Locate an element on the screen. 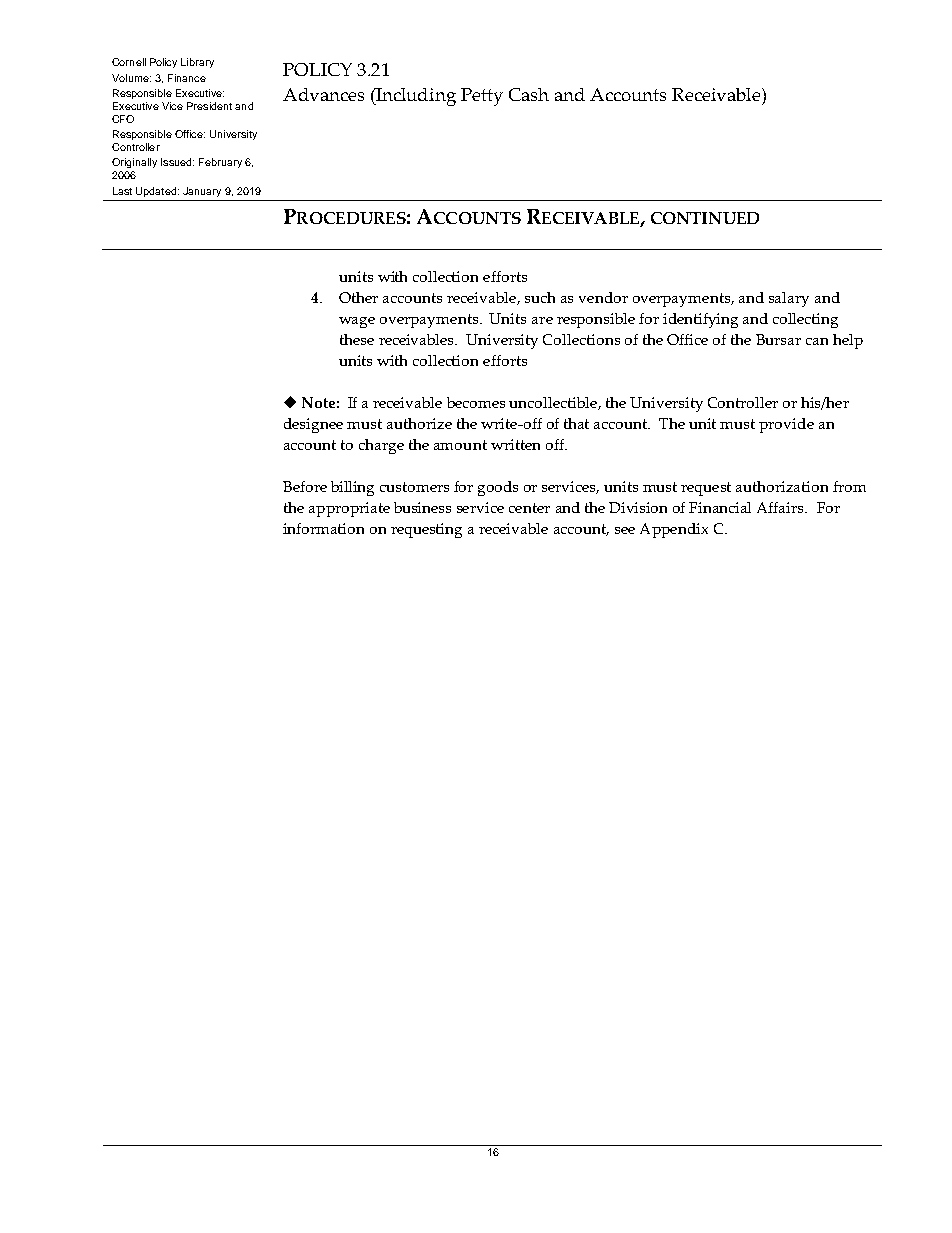 This screenshot has width=952, height=1233. Petty is located at coordinates (482, 97).
